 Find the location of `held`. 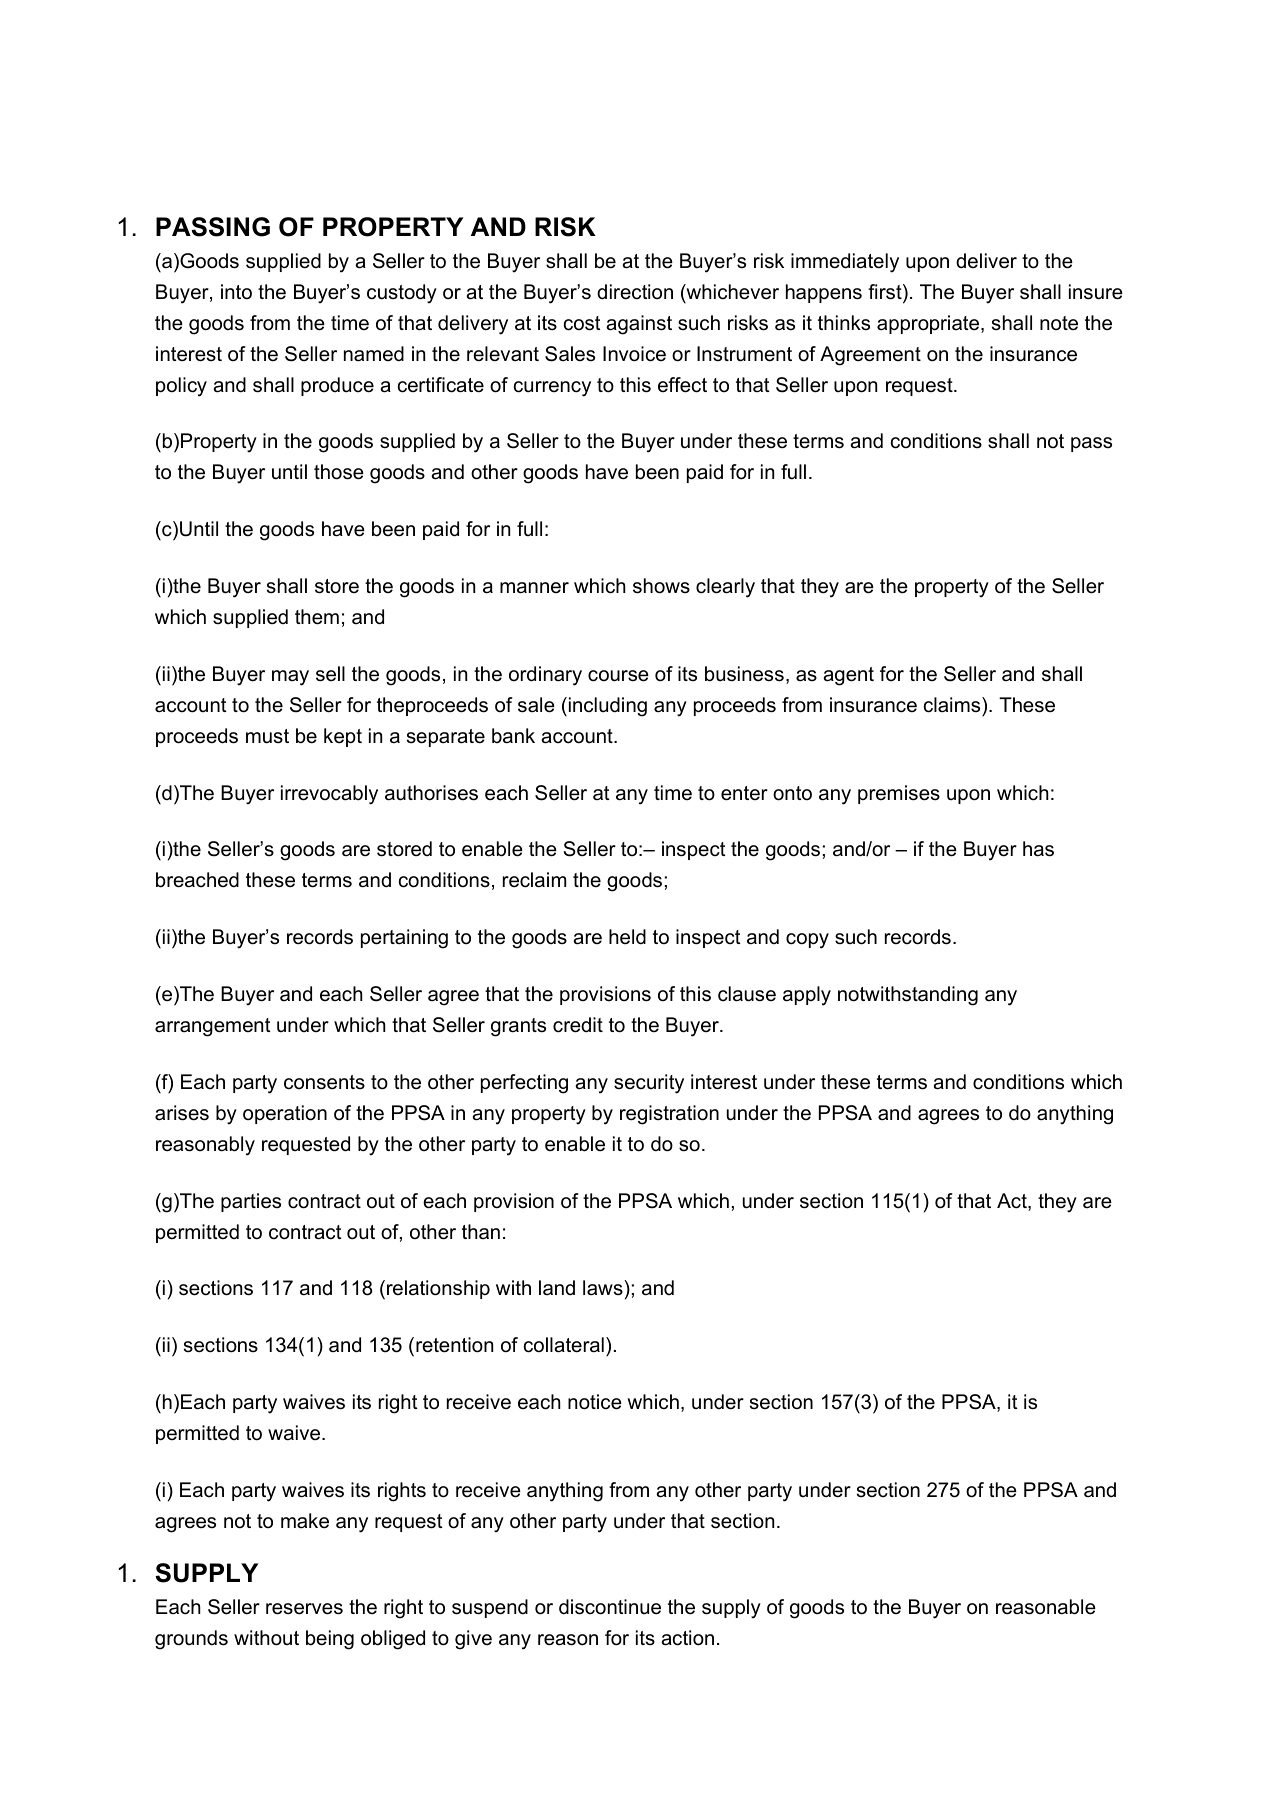

held is located at coordinates (627, 937).
